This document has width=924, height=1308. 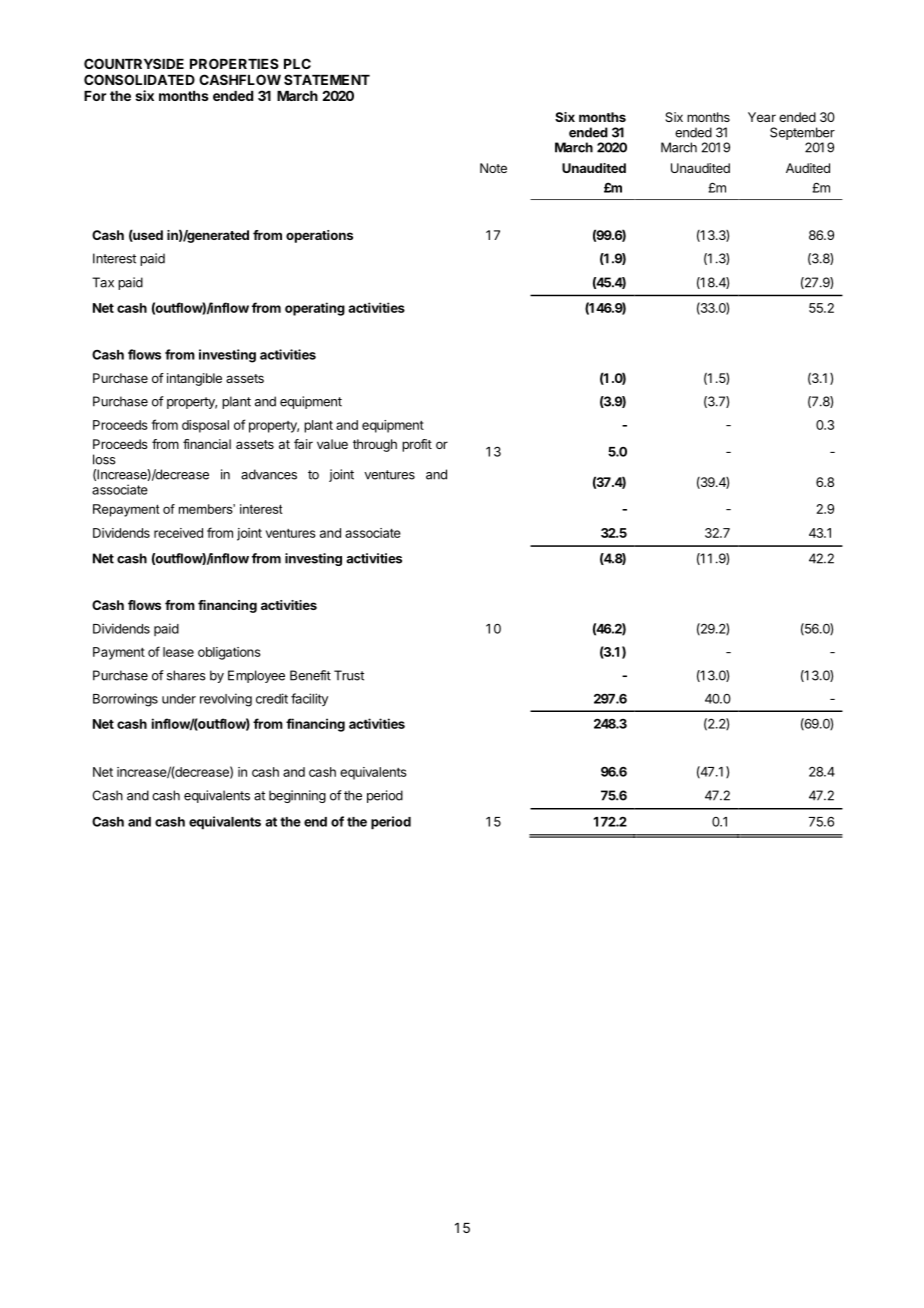 I want to click on Trust, so click(x=349, y=675).
